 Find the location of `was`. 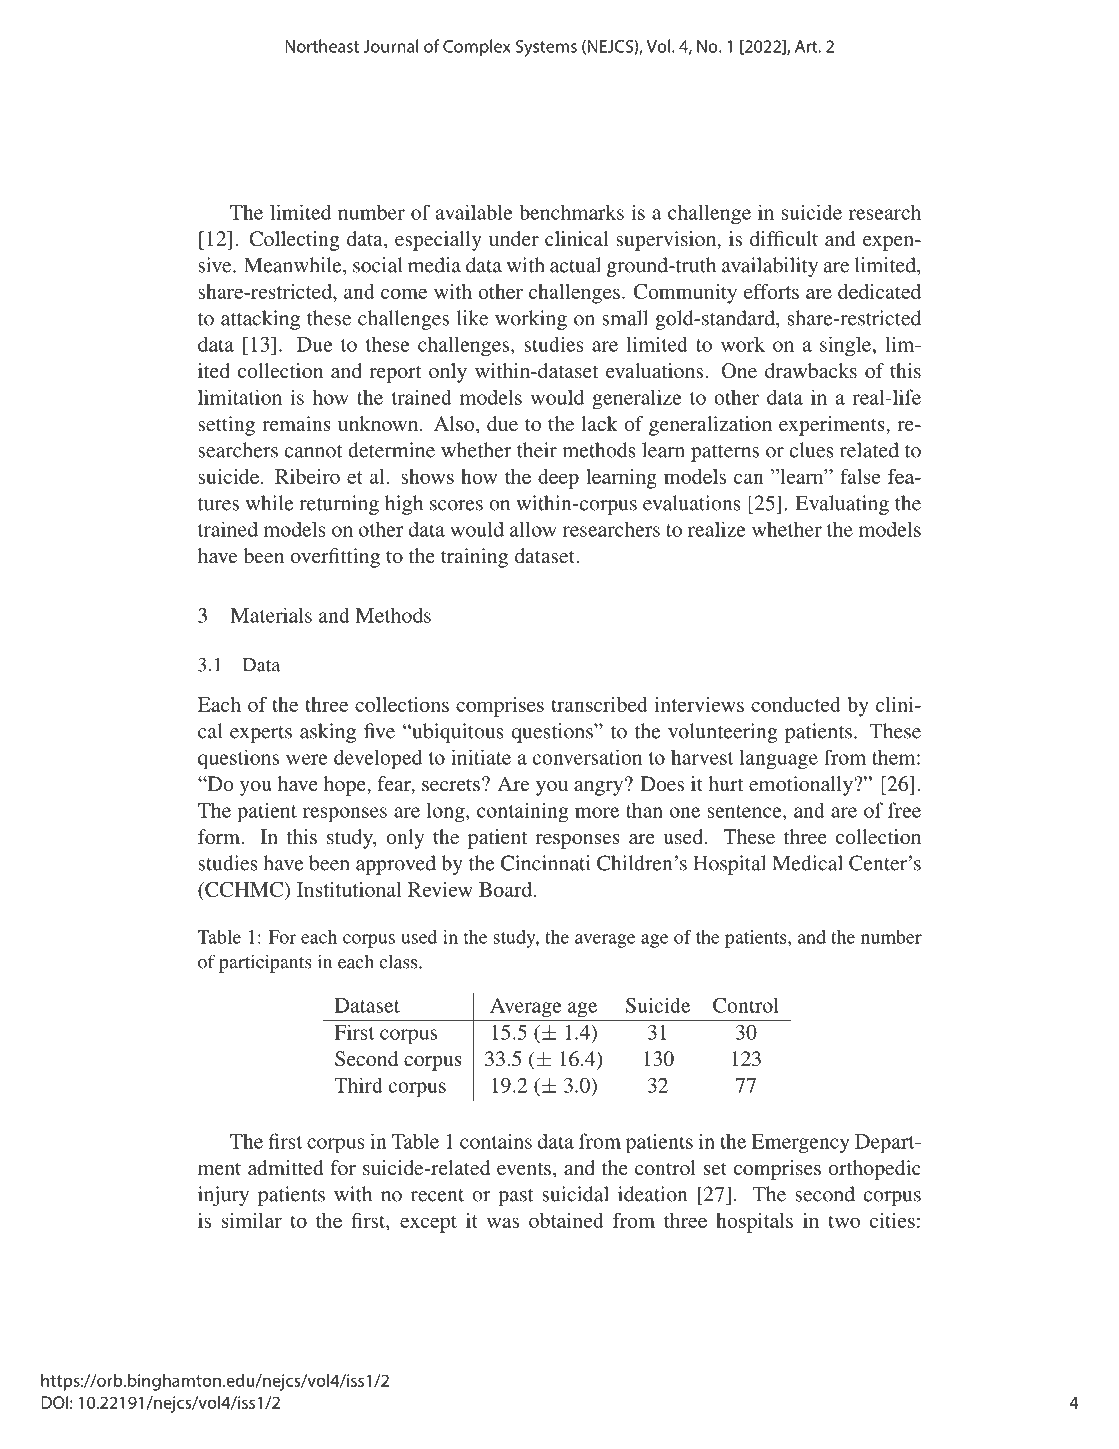

was is located at coordinates (503, 1222).
